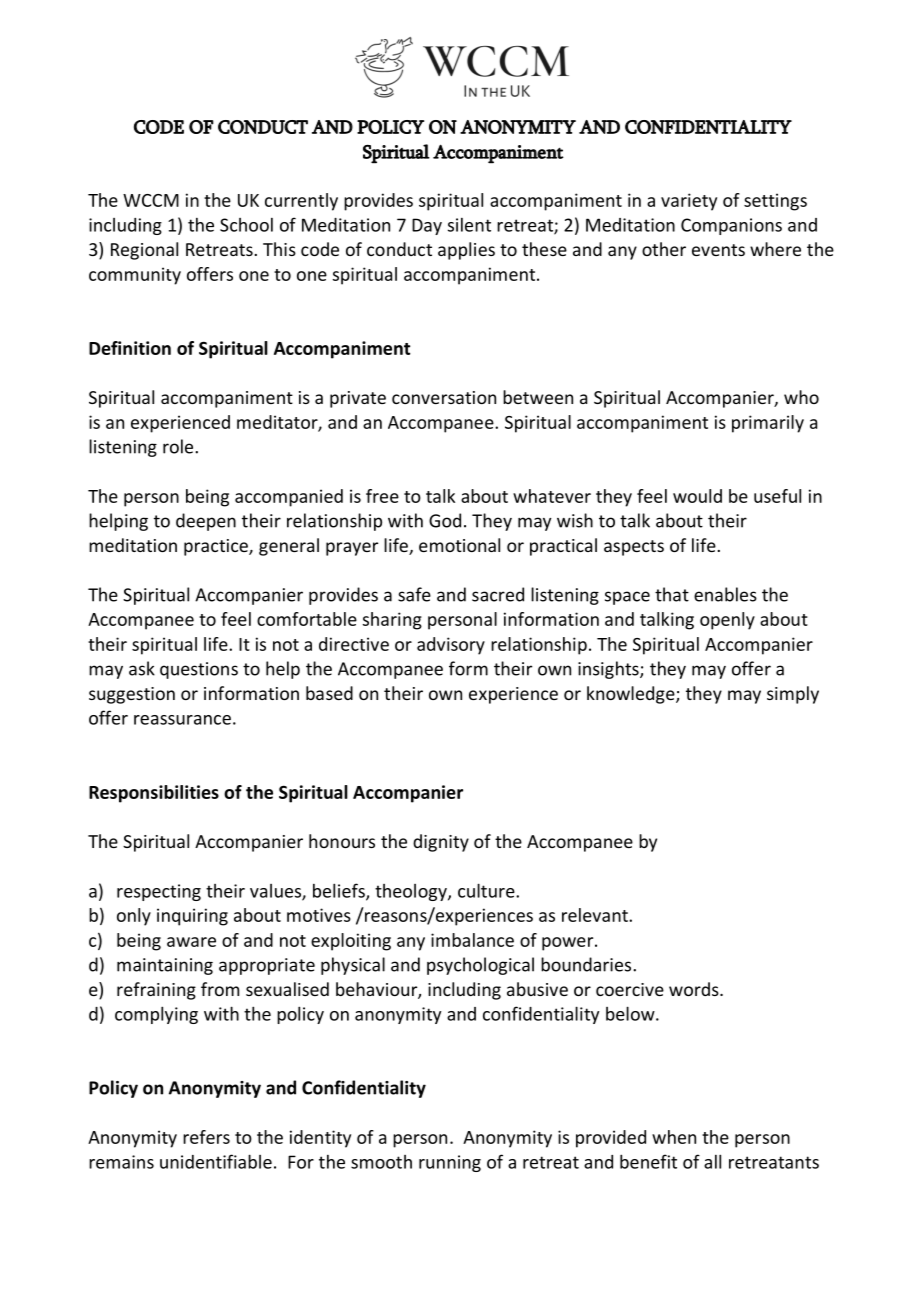  I want to click on simply, so click(793, 695).
